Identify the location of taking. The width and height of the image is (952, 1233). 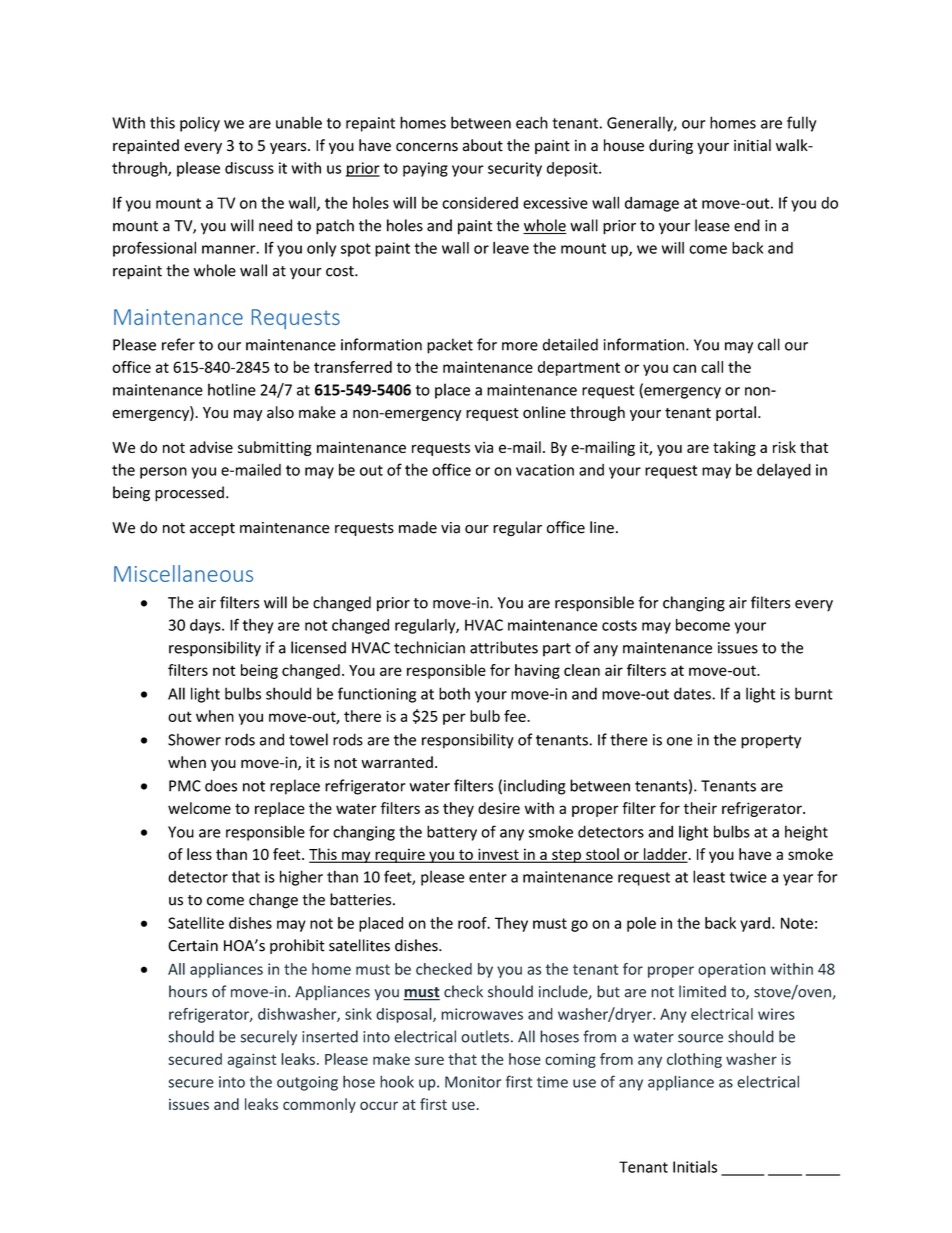
(734, 448).
